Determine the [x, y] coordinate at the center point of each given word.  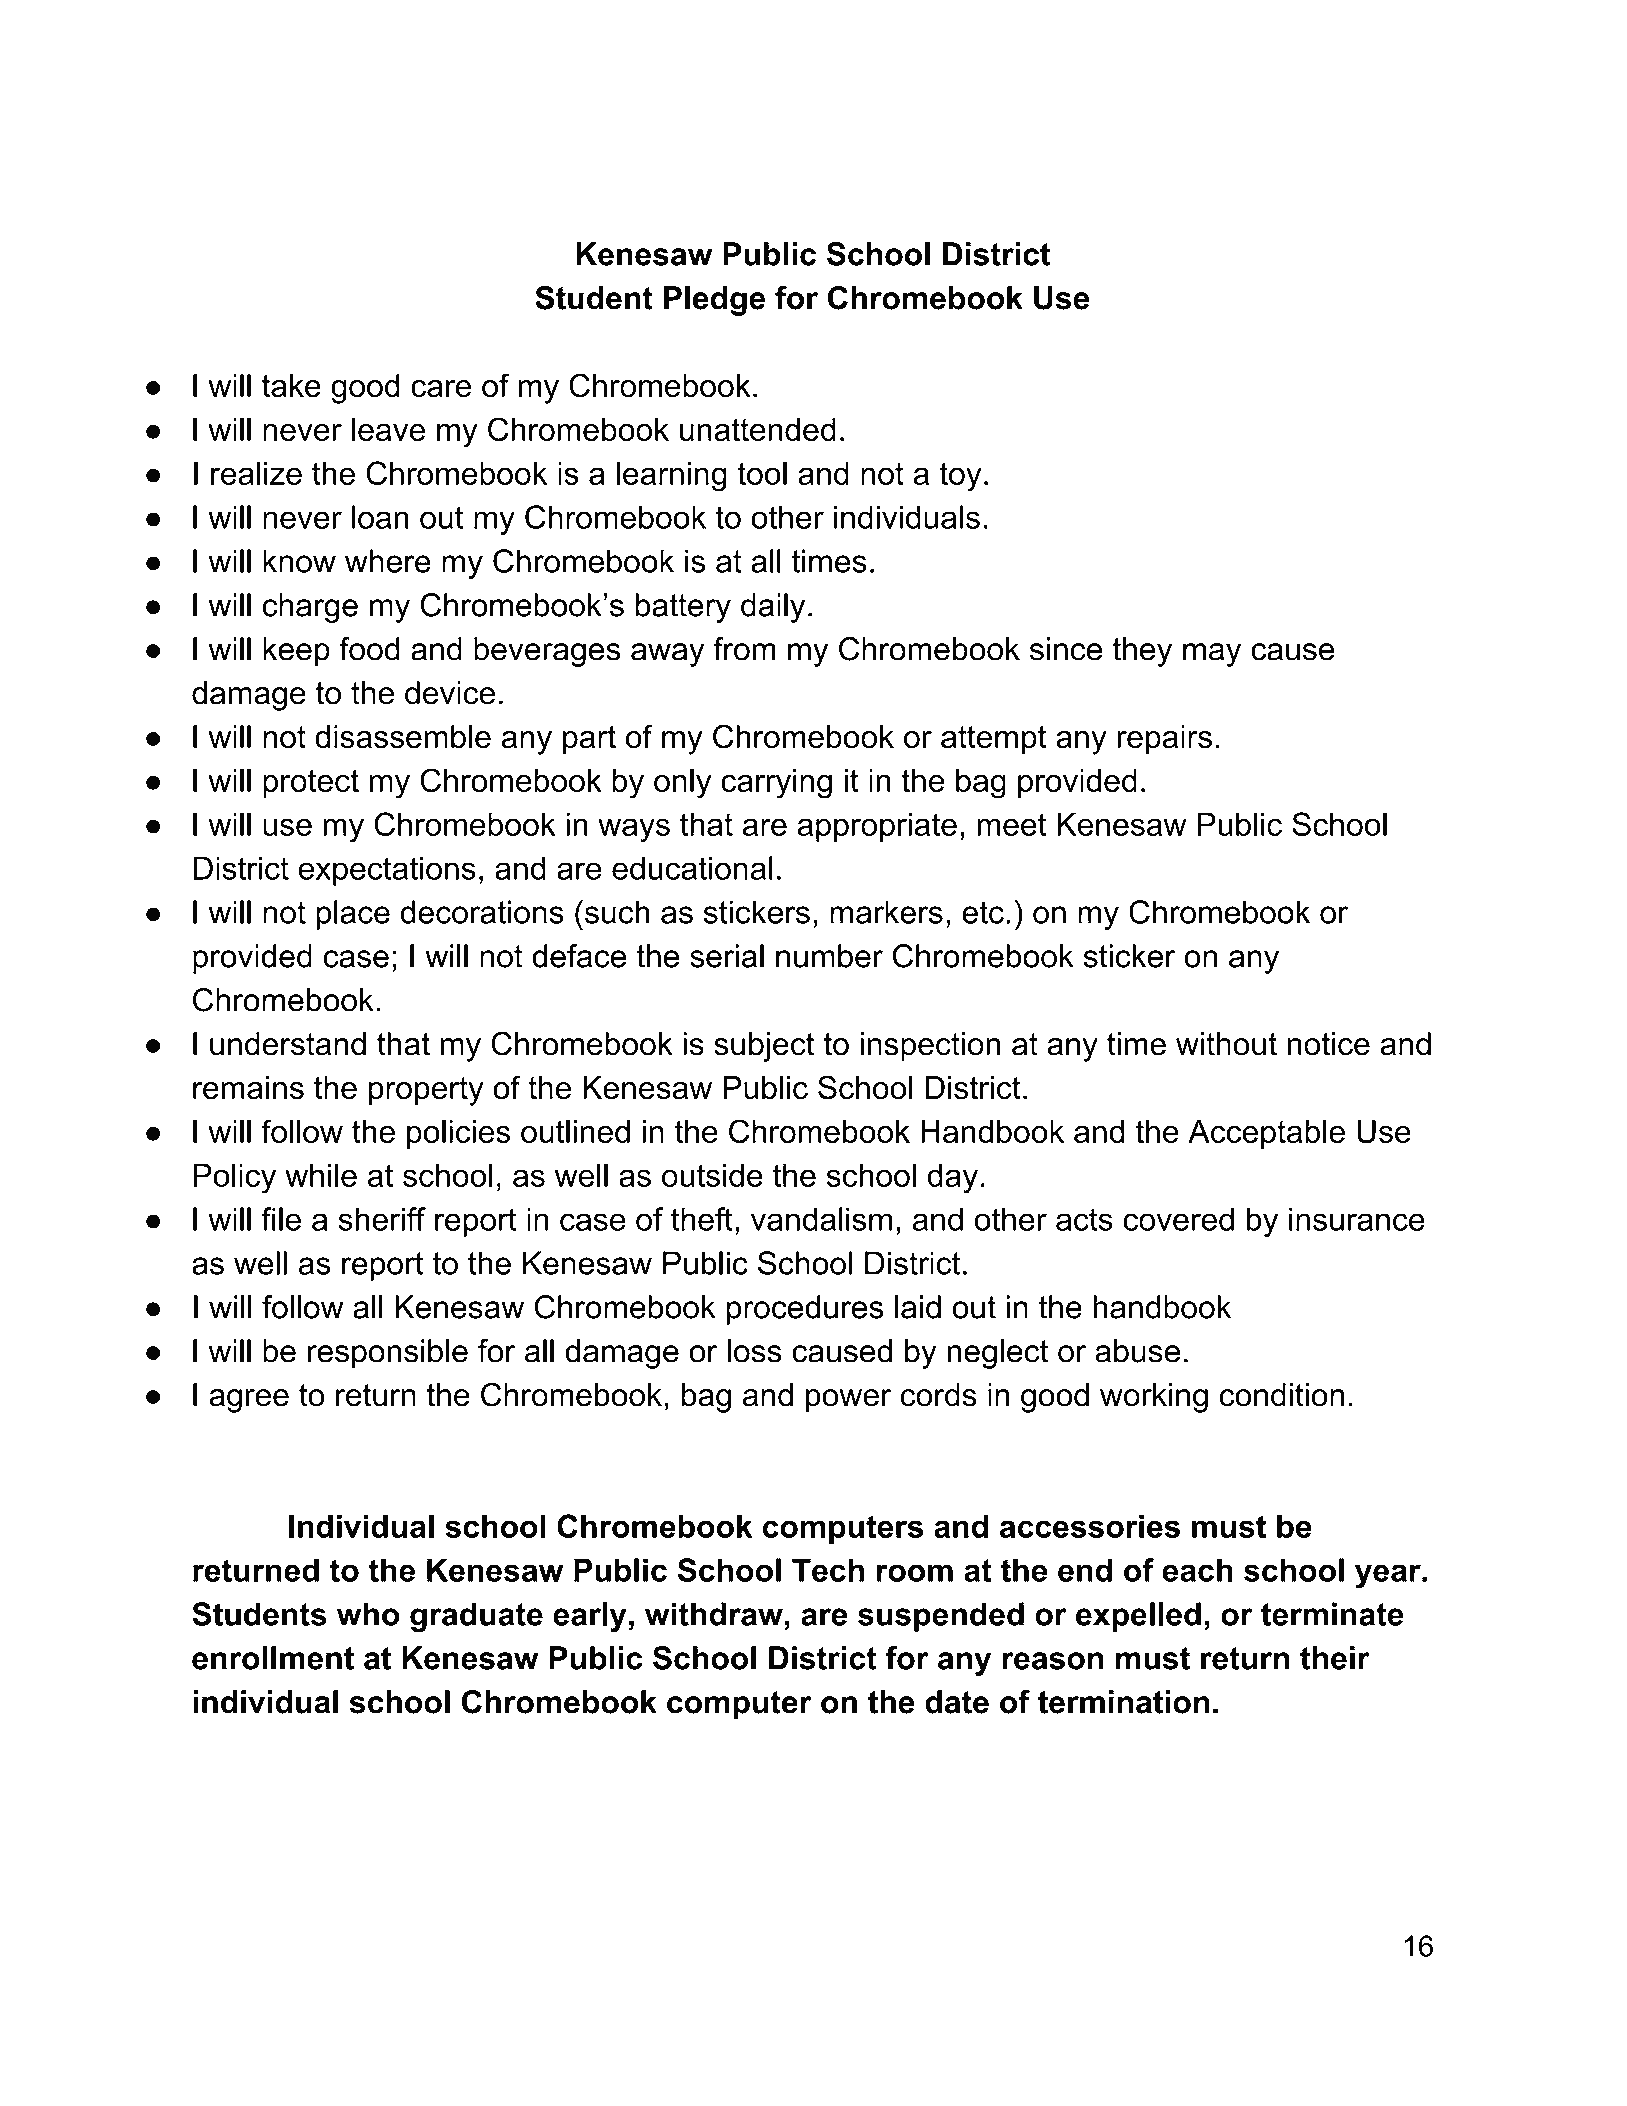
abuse [1137, 1351]
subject [764, 1047]
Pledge [714, 301]
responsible [388, 1354]
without [1226, 1044]
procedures [804, 1310]
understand [288, 1044]
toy [960, 477]
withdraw [714, 1614]
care [441, 389]
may [1212, 655]
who [368, 1614]
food [369, 649]
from [744, 649]
